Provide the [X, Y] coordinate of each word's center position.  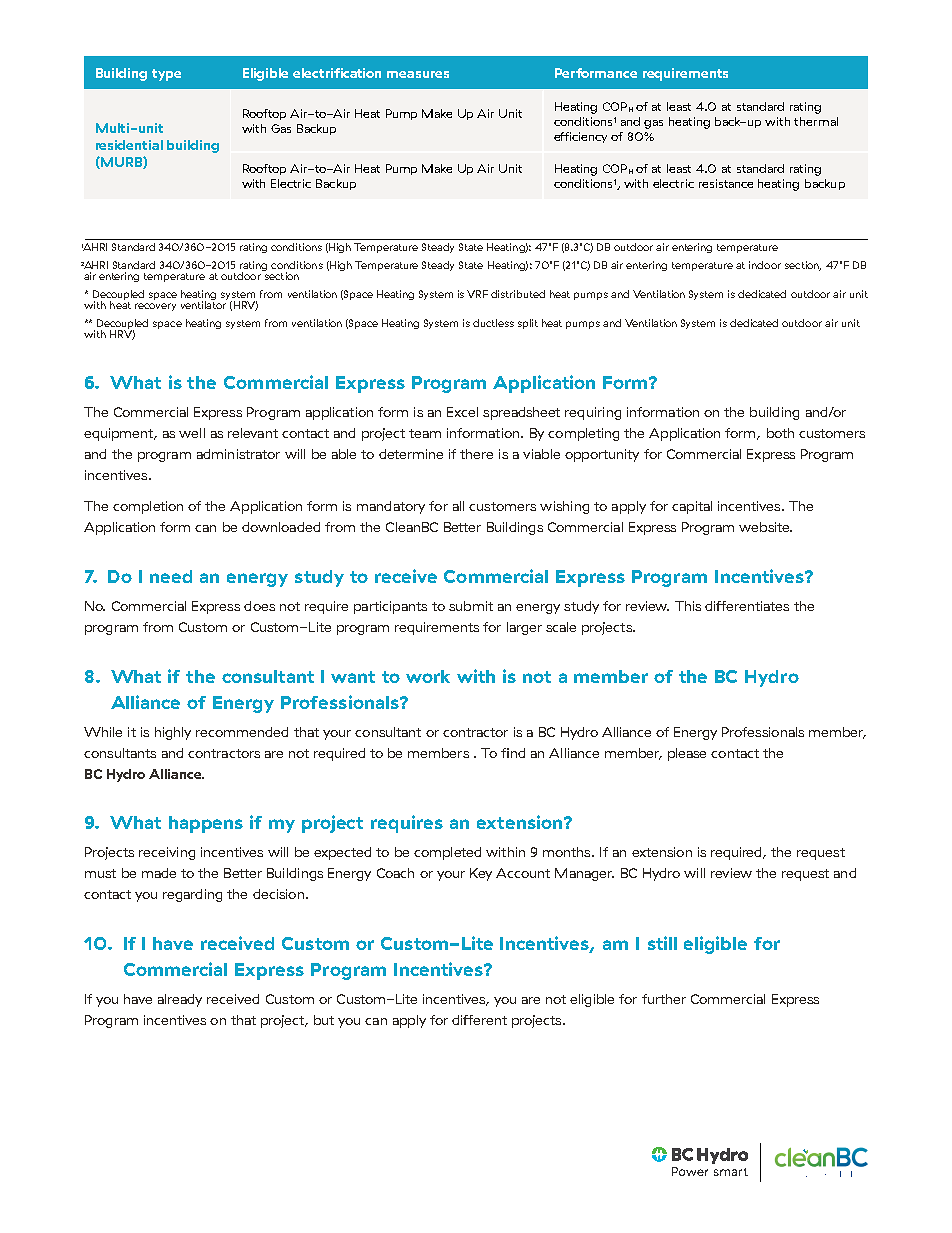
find [513, 753]
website [765, 527]
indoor [765, 265]
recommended [242, 732]
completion [148, 507]
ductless [493, 323]
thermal [816, 121]
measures [418, 74]
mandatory [391, 507]
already [180, 1000]
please [687, 754]
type [166, 75]
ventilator [204, 304]
